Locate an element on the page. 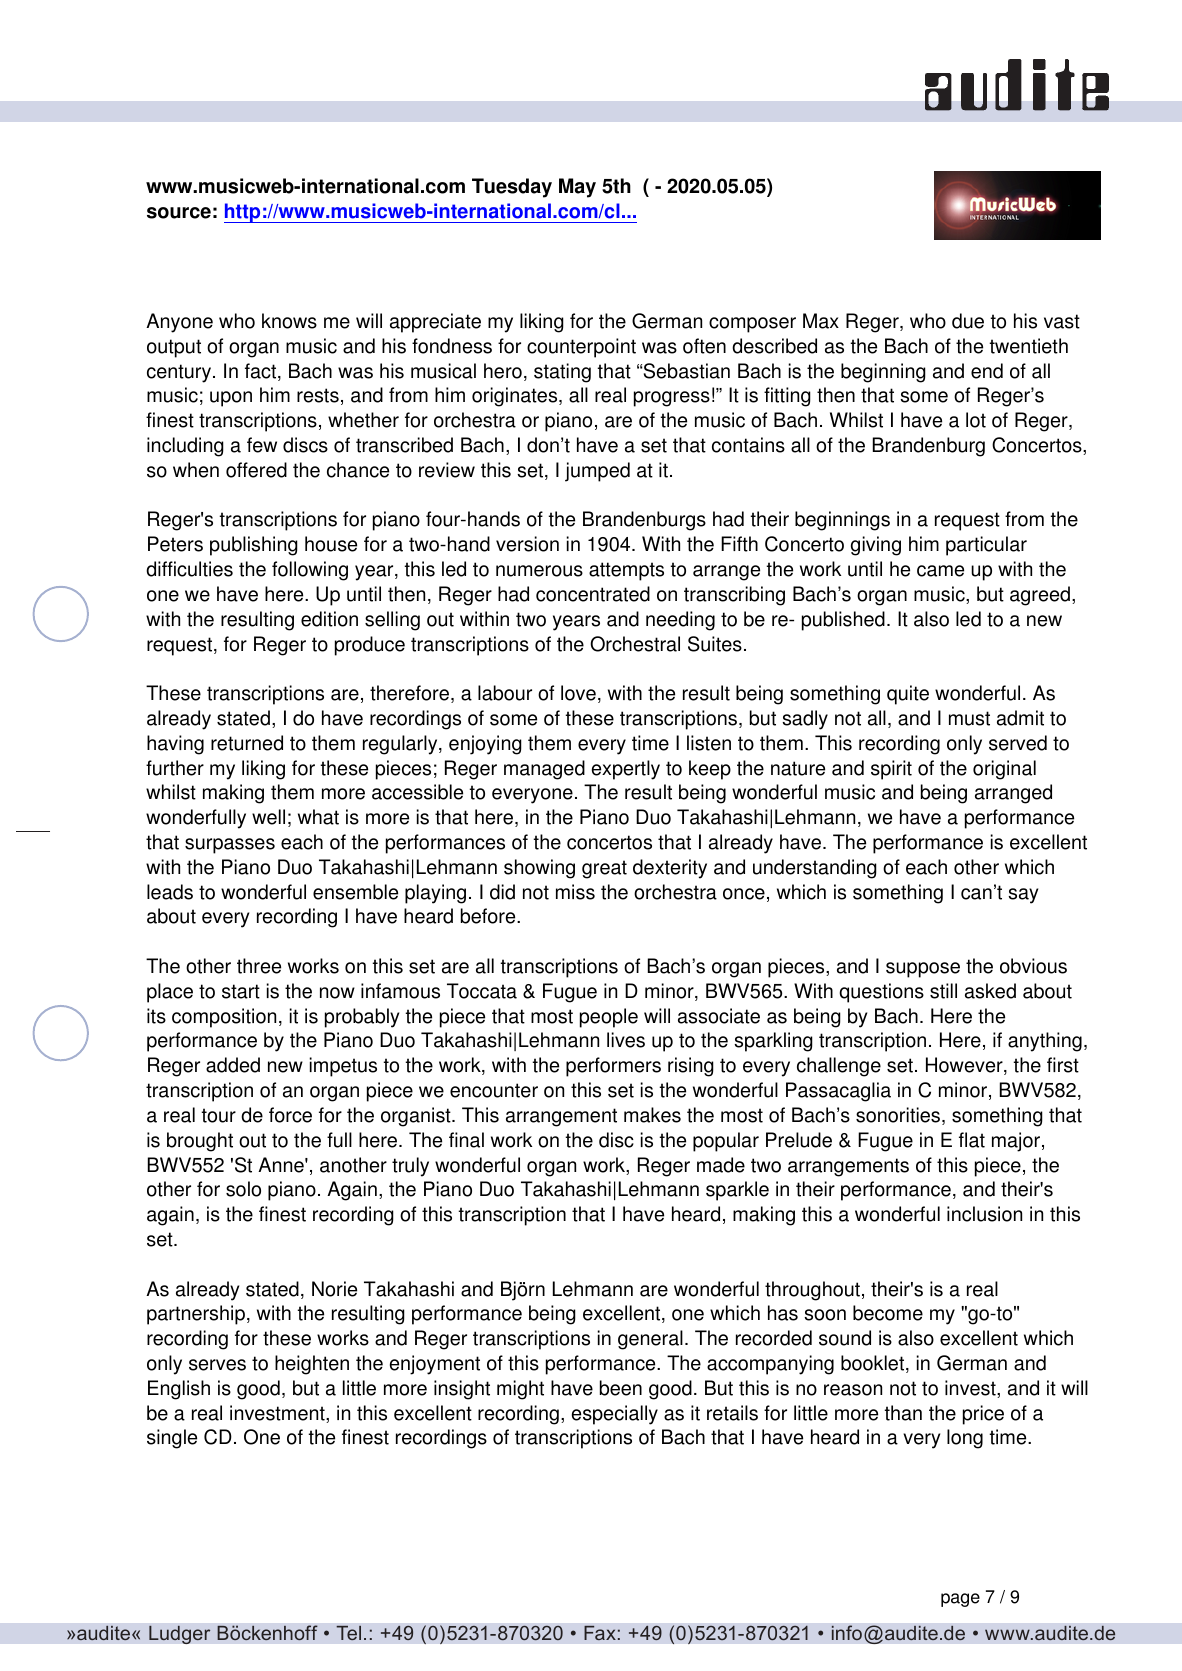  source is located at coordinates (179, 213).
